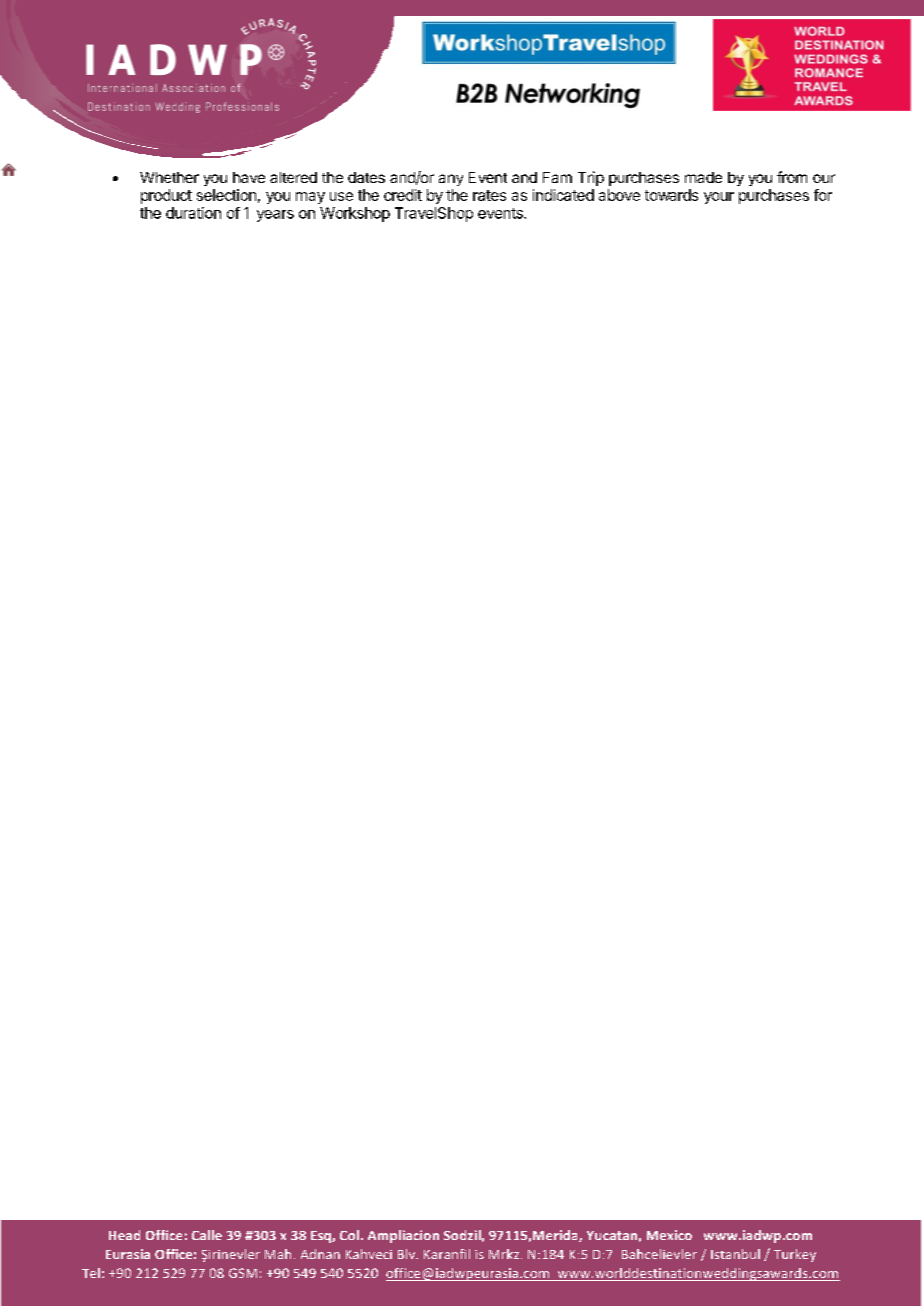  What do you see at coordinates (669, 1235) in the screenshot?
I see `Mexico` at bounding box center [669, 1235].
